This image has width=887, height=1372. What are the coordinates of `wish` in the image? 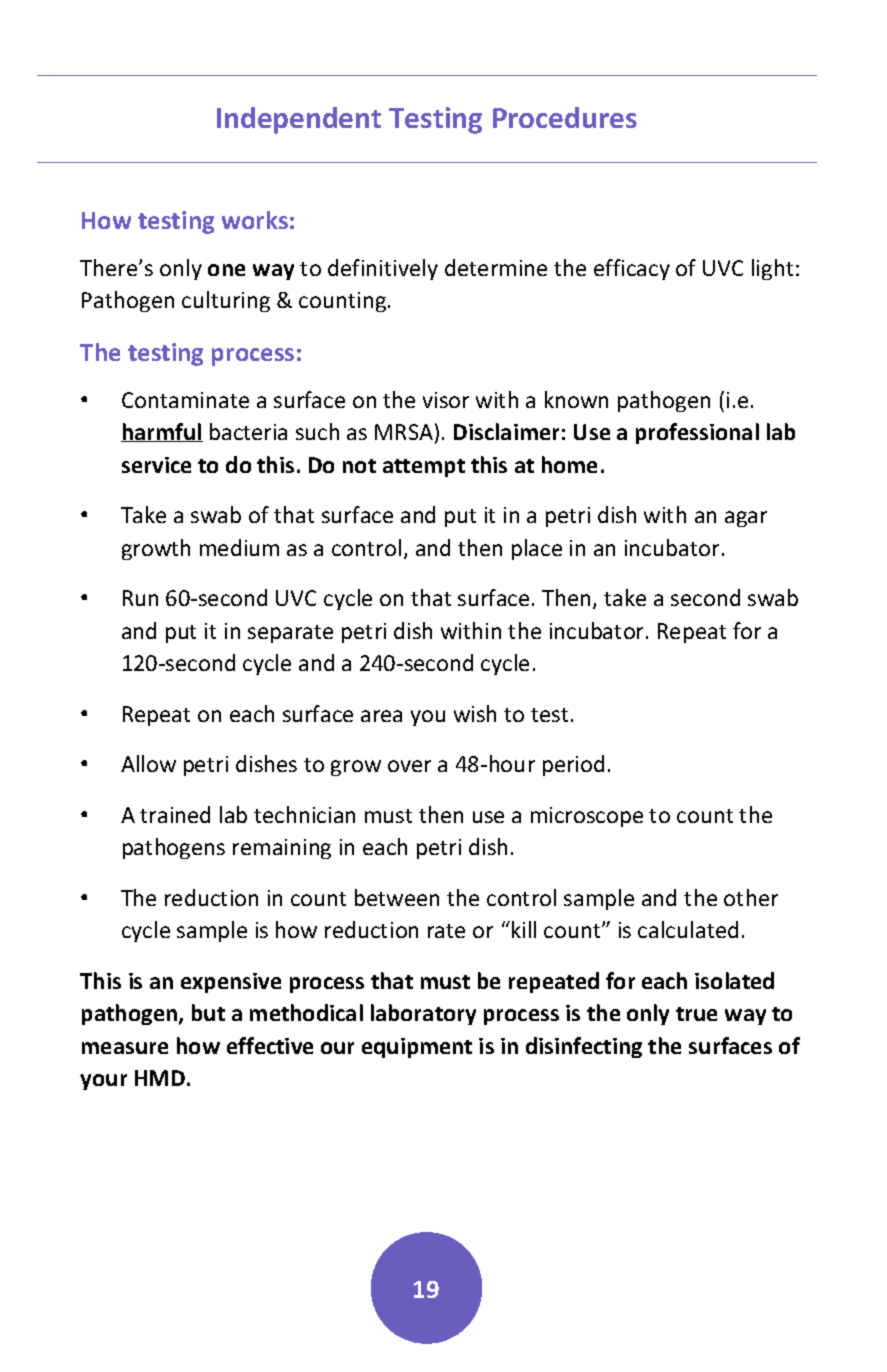 It's located at (475, 713).
